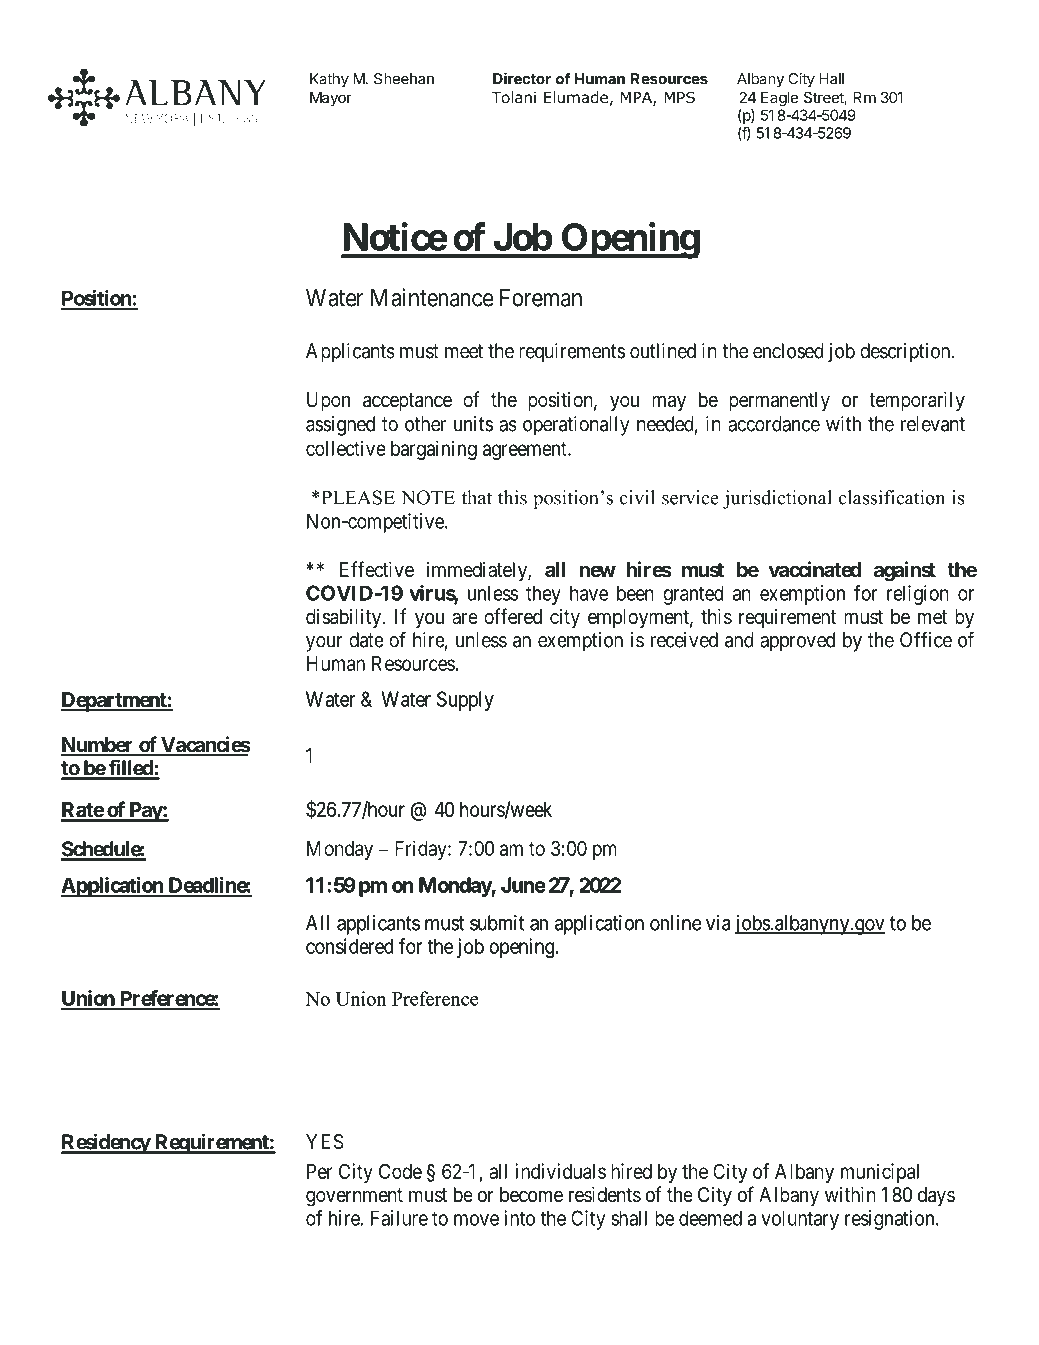 The height and width of the page is (1345, 1039). Describe the element at coordinates (522, 78) in the page. I see `Director` at that location.
